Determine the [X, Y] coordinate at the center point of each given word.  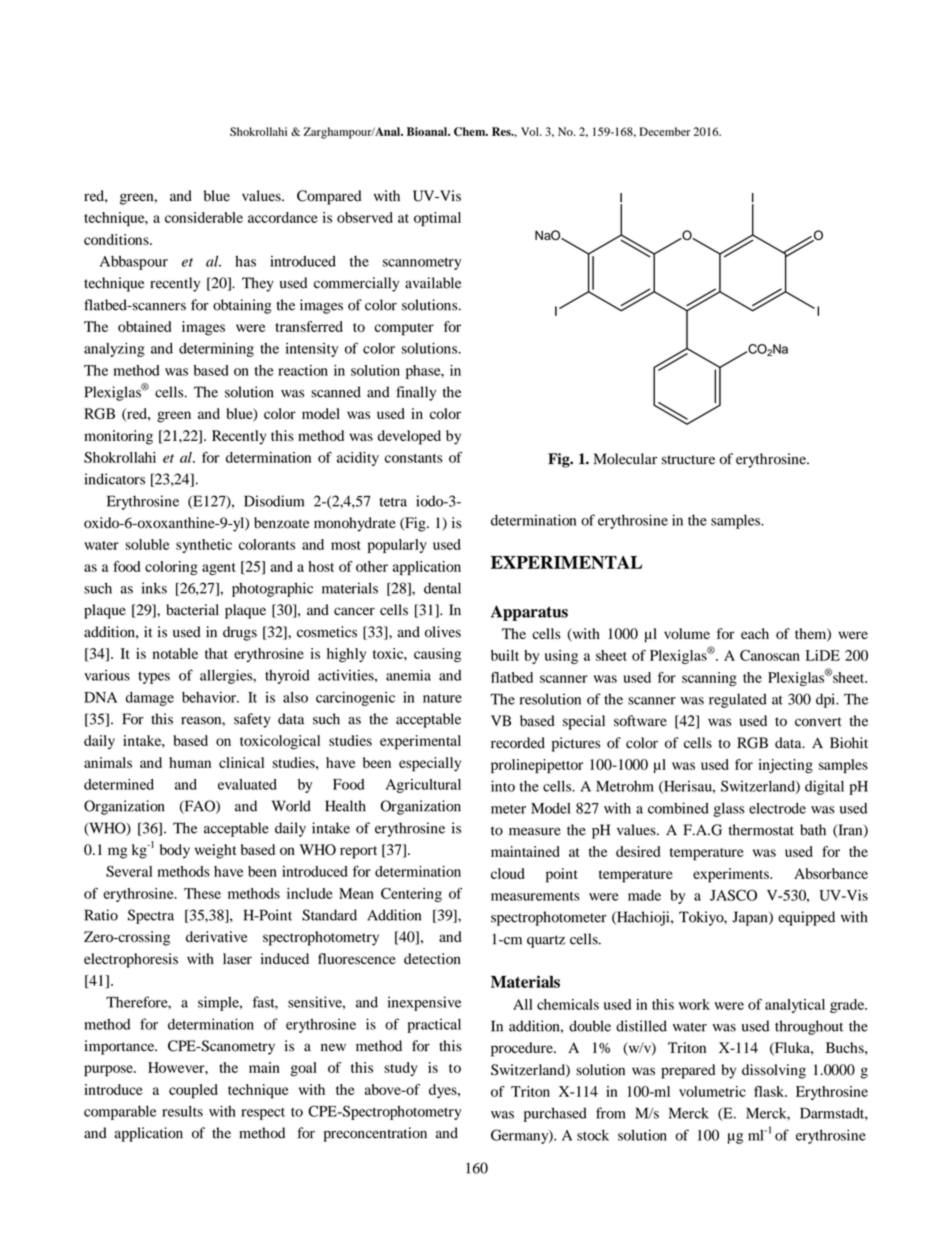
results [182, 1111]
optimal [437, 219]
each [755, 633]
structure [688, 460]
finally [416, 393]
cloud [508, 873]
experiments [732, 875]
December [665, 131]
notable [175, 653]
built [505, 655]
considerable [204, 217]
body [175, 851]
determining [216, 349]
